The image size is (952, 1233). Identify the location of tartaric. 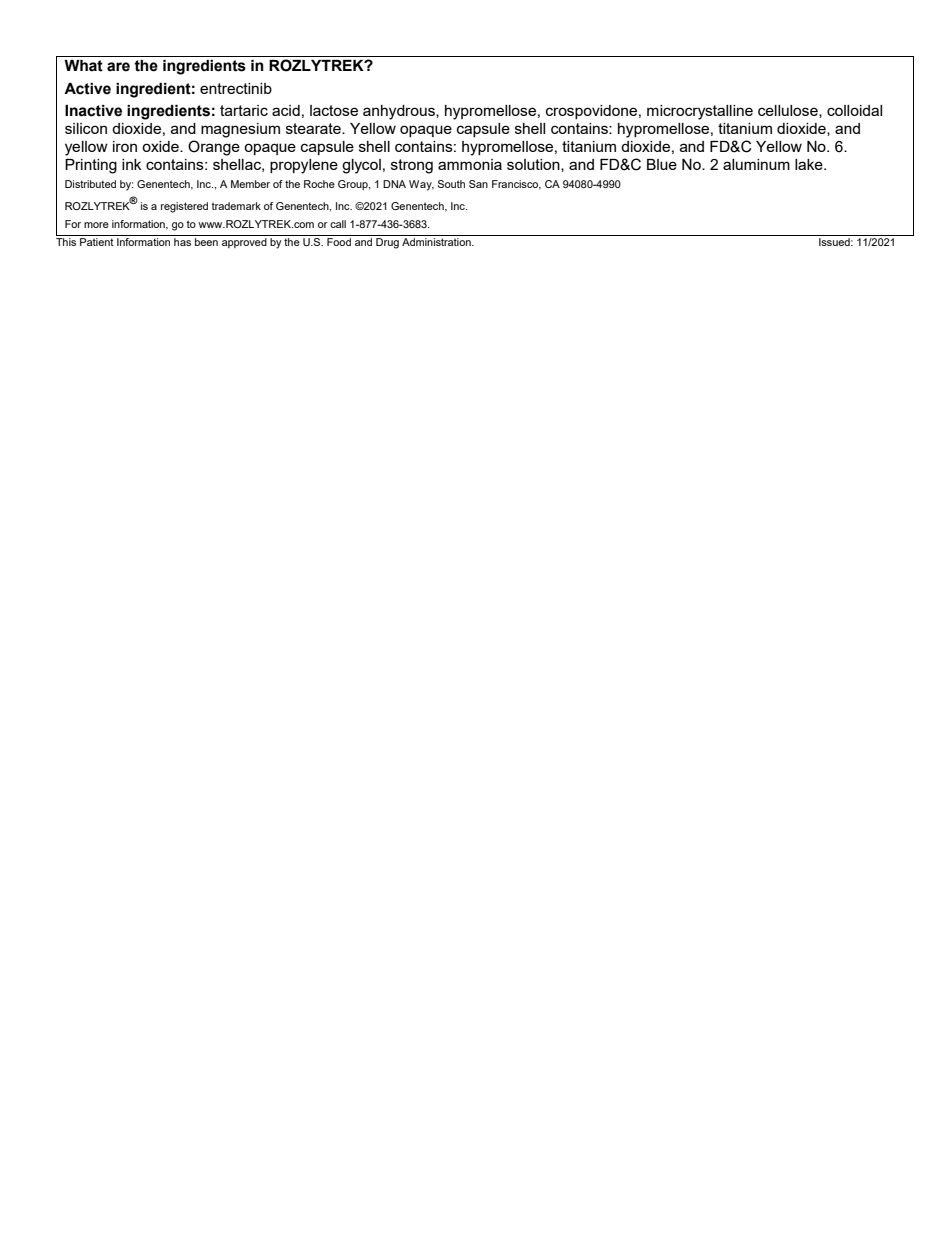
(244, 110).
